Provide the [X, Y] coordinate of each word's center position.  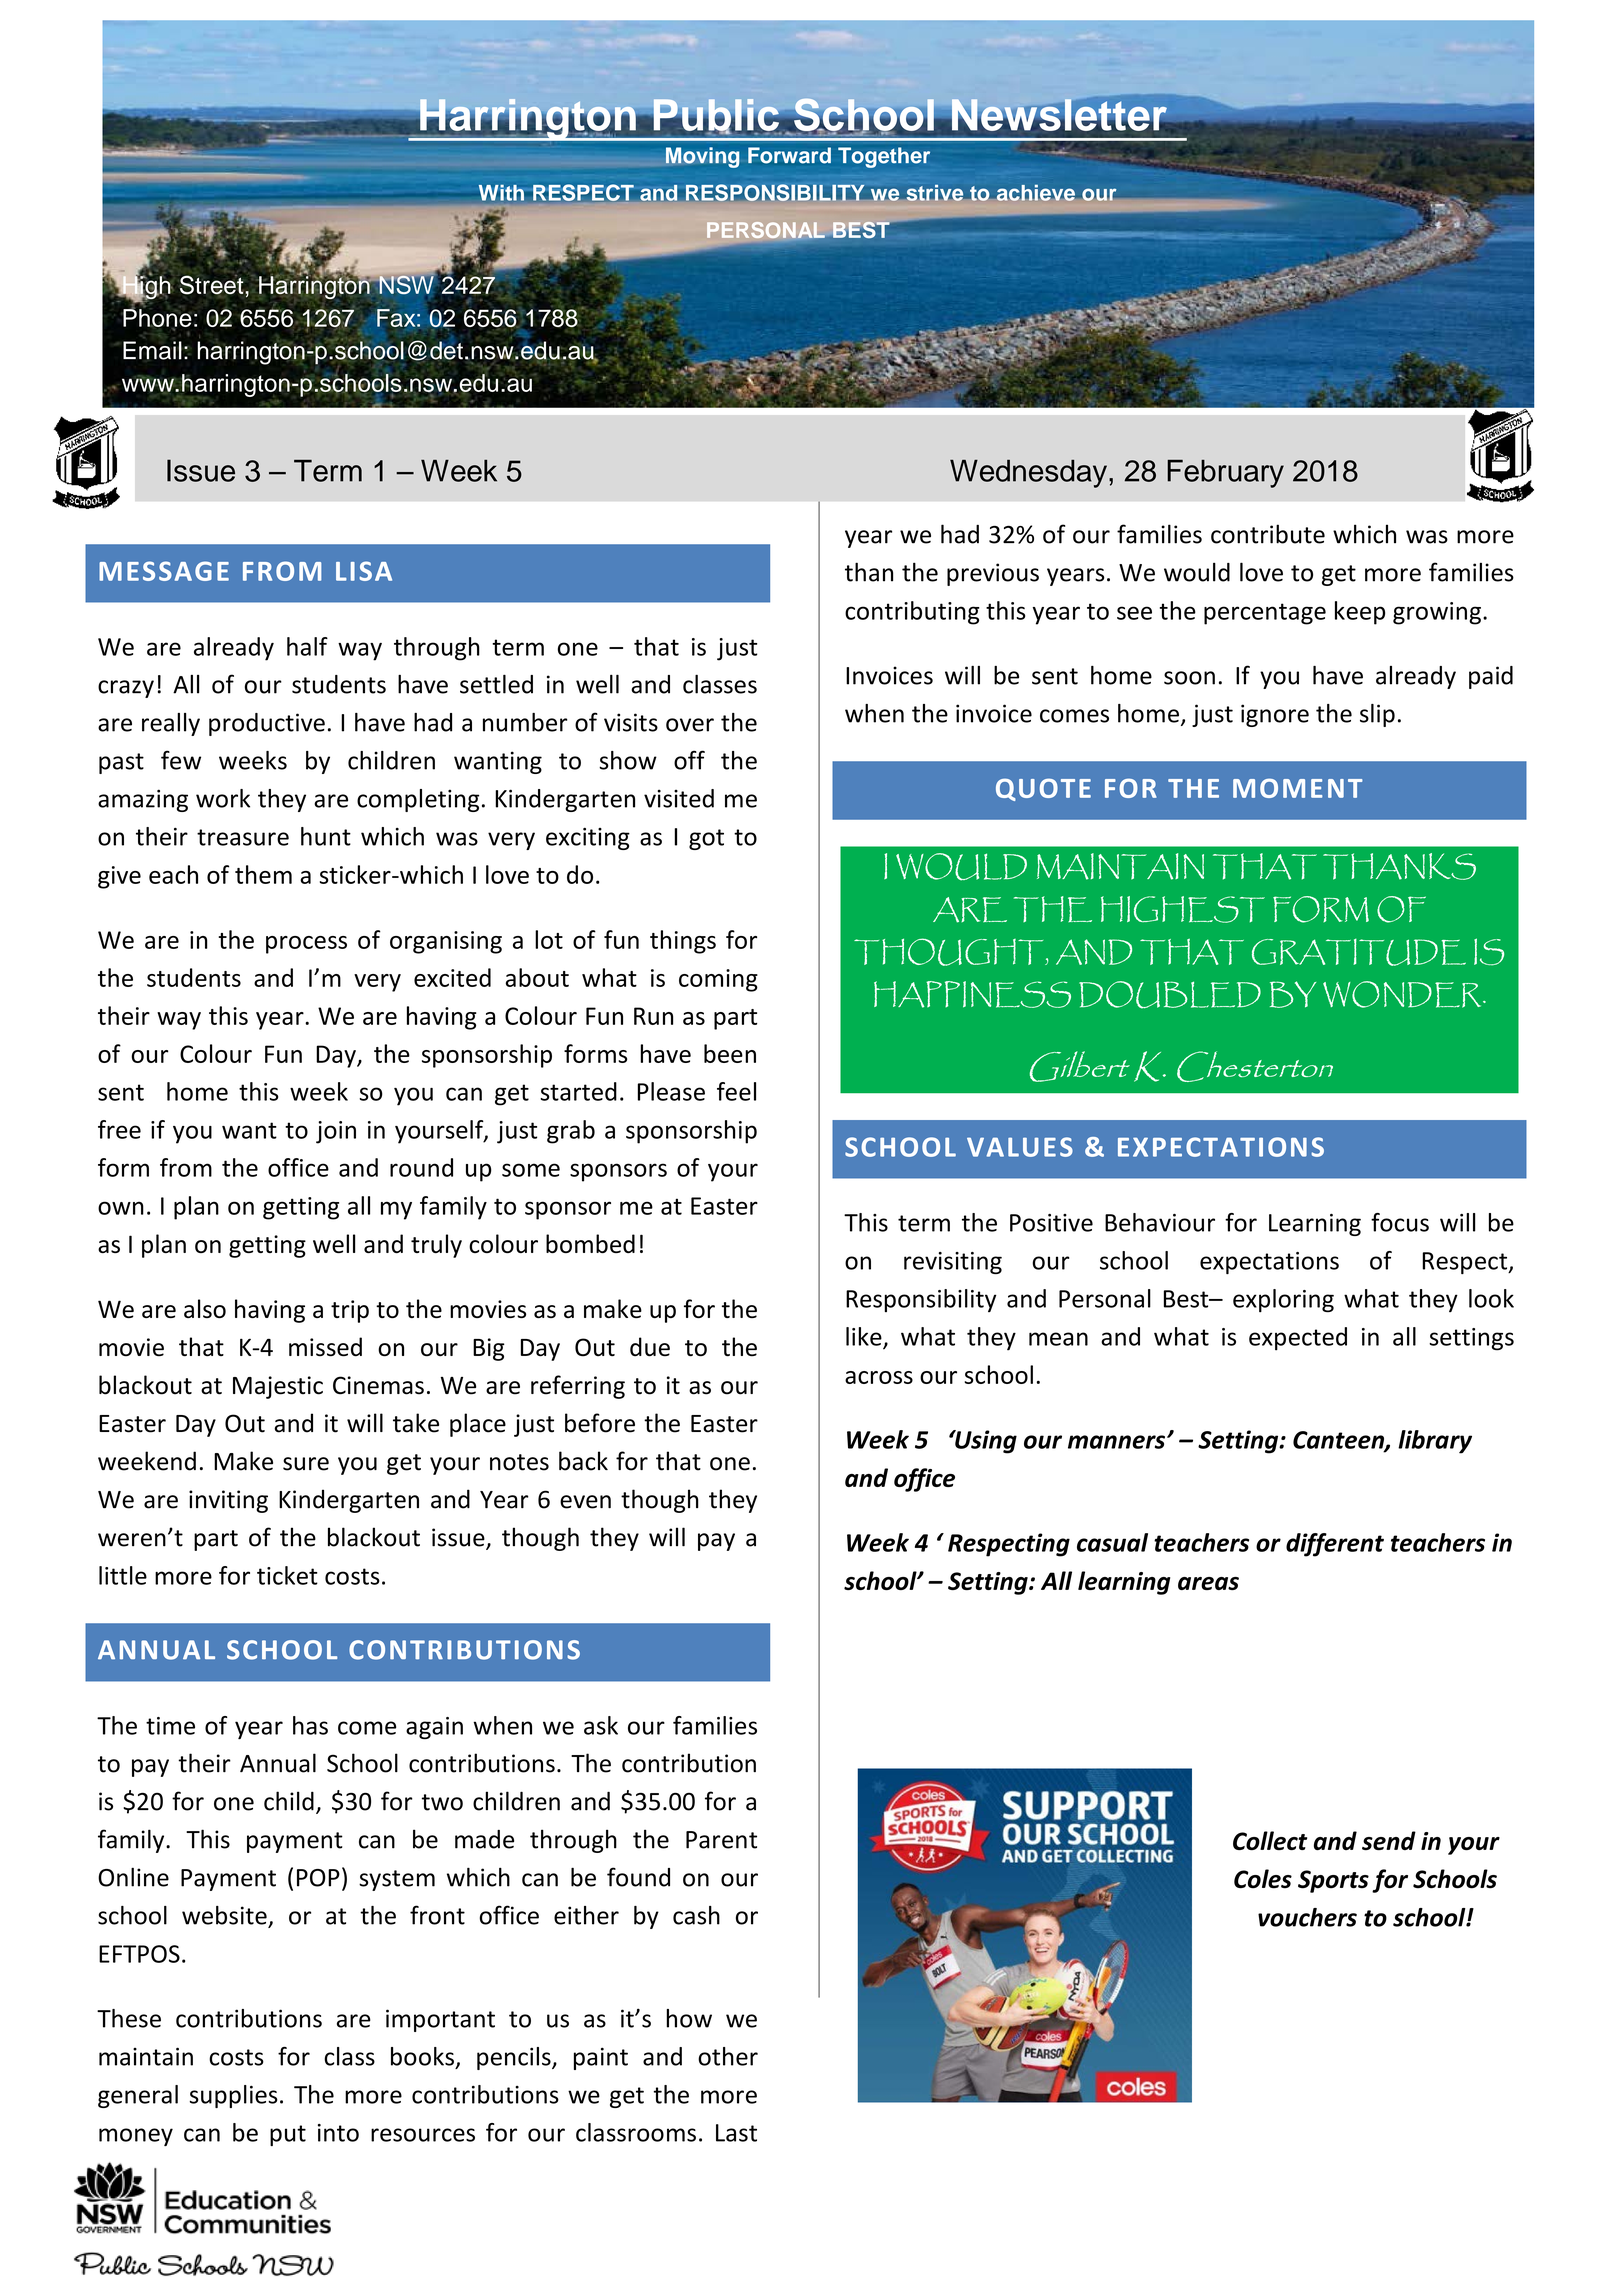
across [879, 1377]
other [728, 2056]
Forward [789, 155]
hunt [326, 836]
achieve [1036, 193]
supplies [234, 2096]
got [706, 839]
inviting [228, 1501]
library [1435, 1442]
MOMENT [1298, 788]
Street [213, 285]
